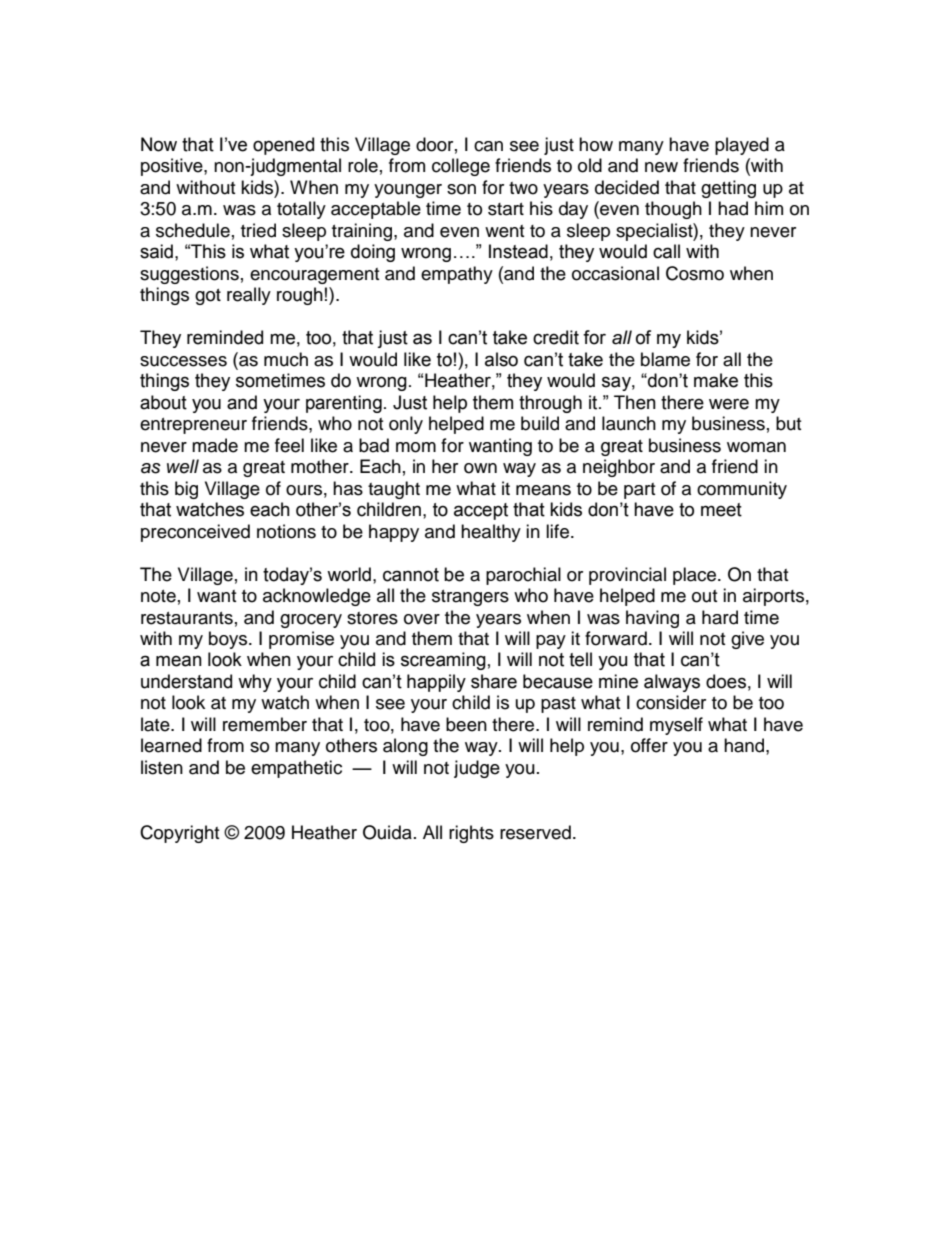 The image size is (952, 1233). I want to click on community, so click(742, 490).
